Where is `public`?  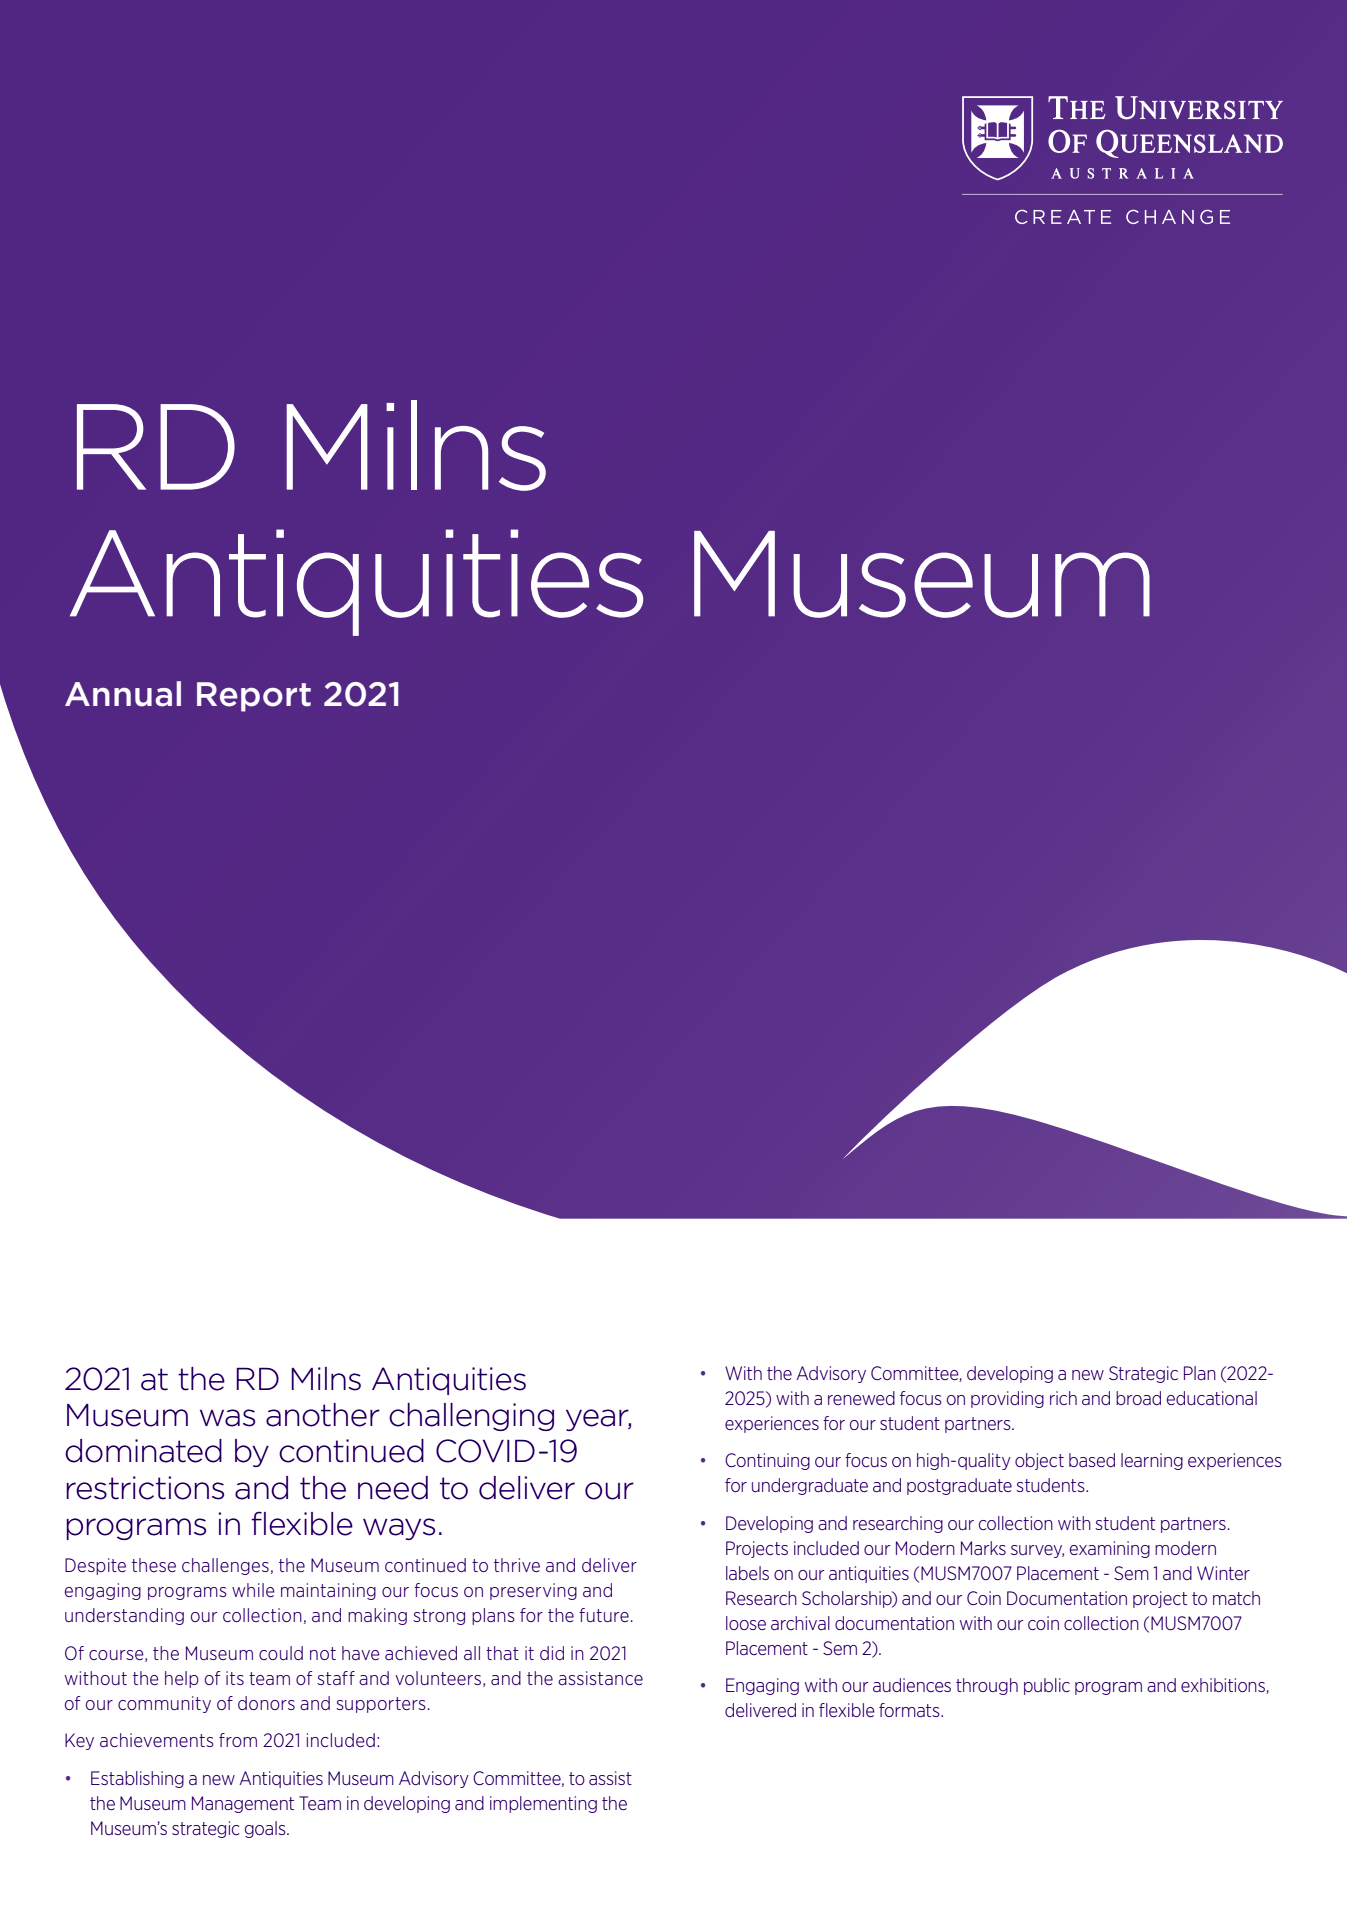
public is located at coordinates (1047, 1686).
